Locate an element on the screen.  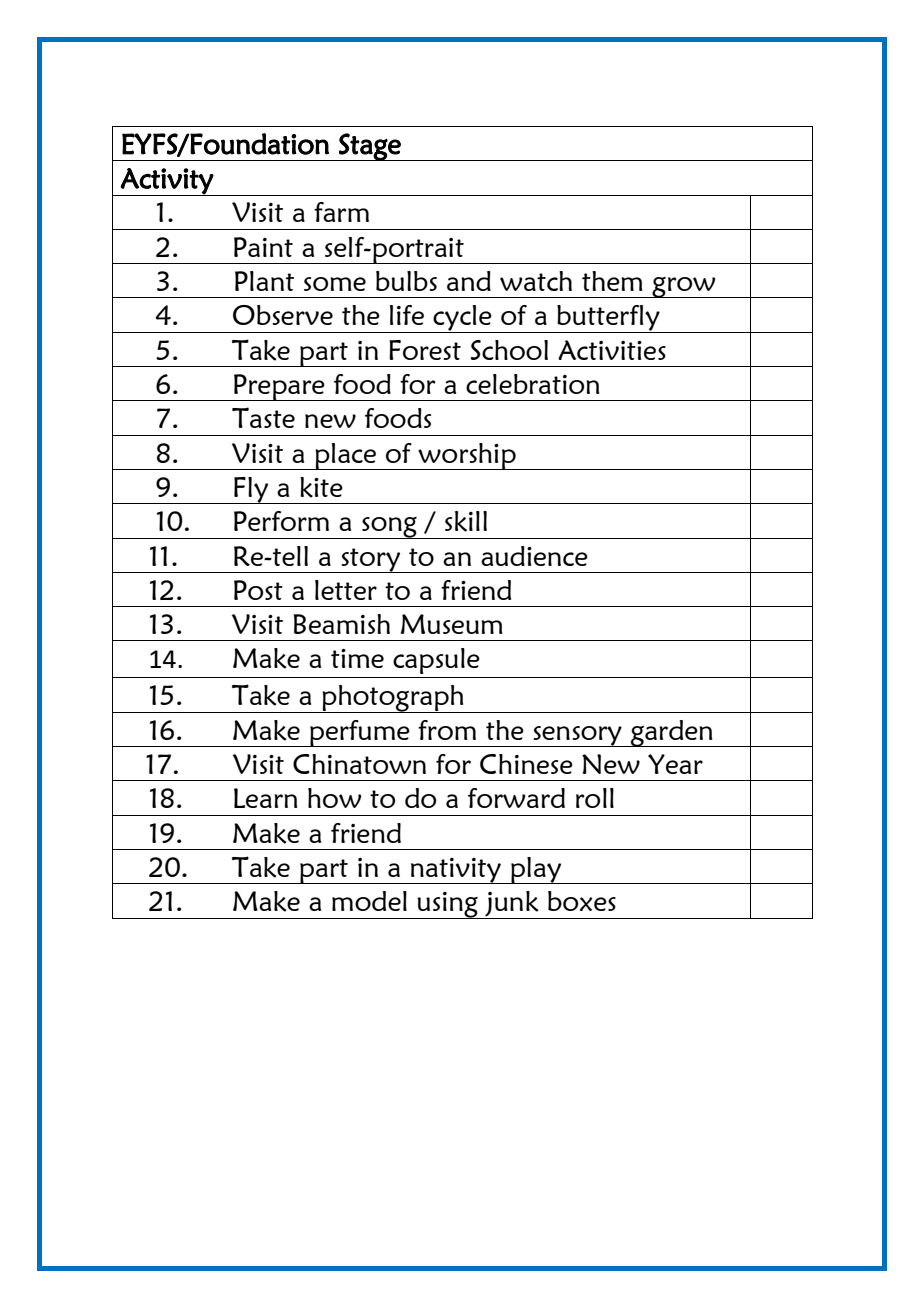
audience is located at coordinates (534, 556).
